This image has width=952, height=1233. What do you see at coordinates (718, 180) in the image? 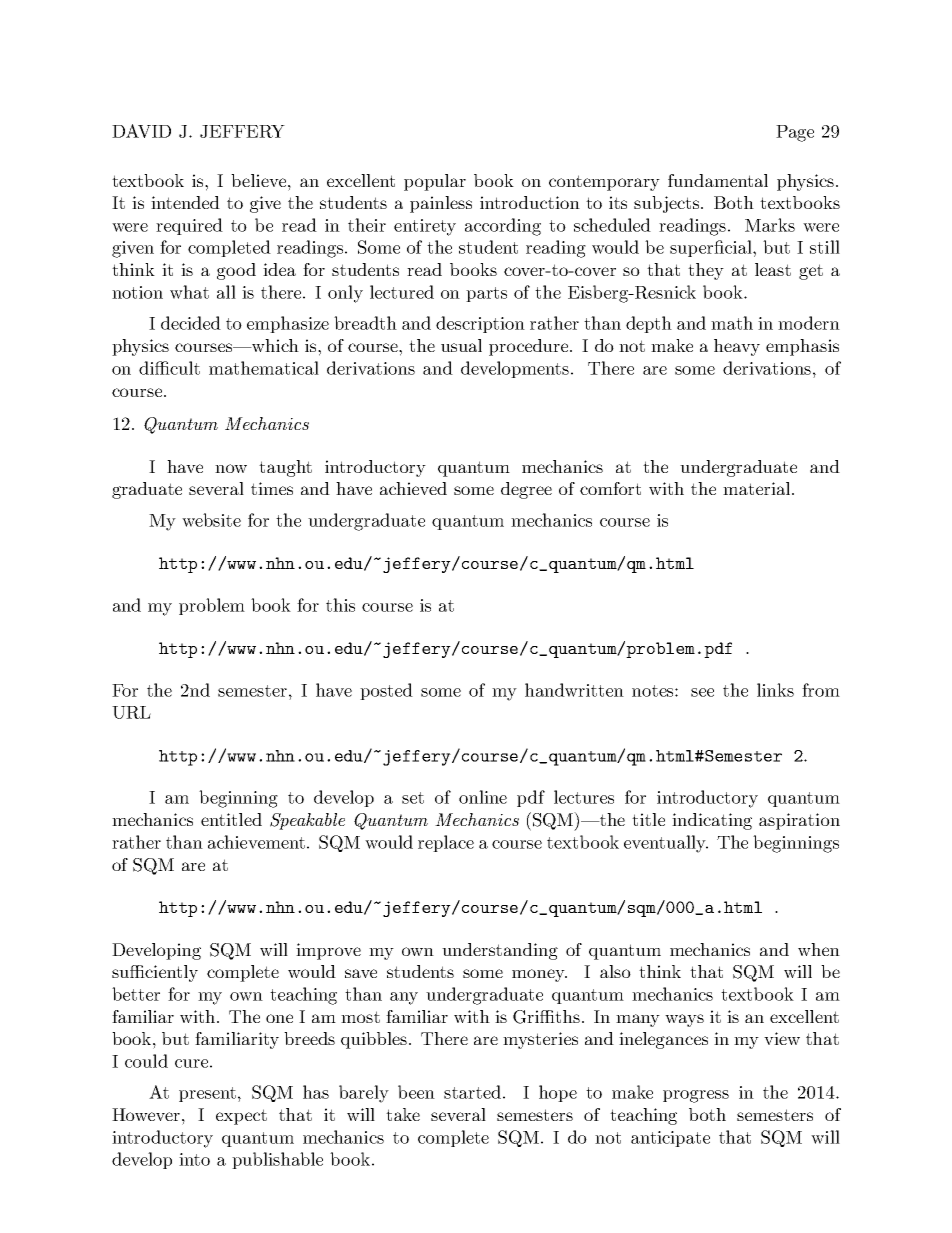
I see `fundamental` at bounding box center [718, 180].
